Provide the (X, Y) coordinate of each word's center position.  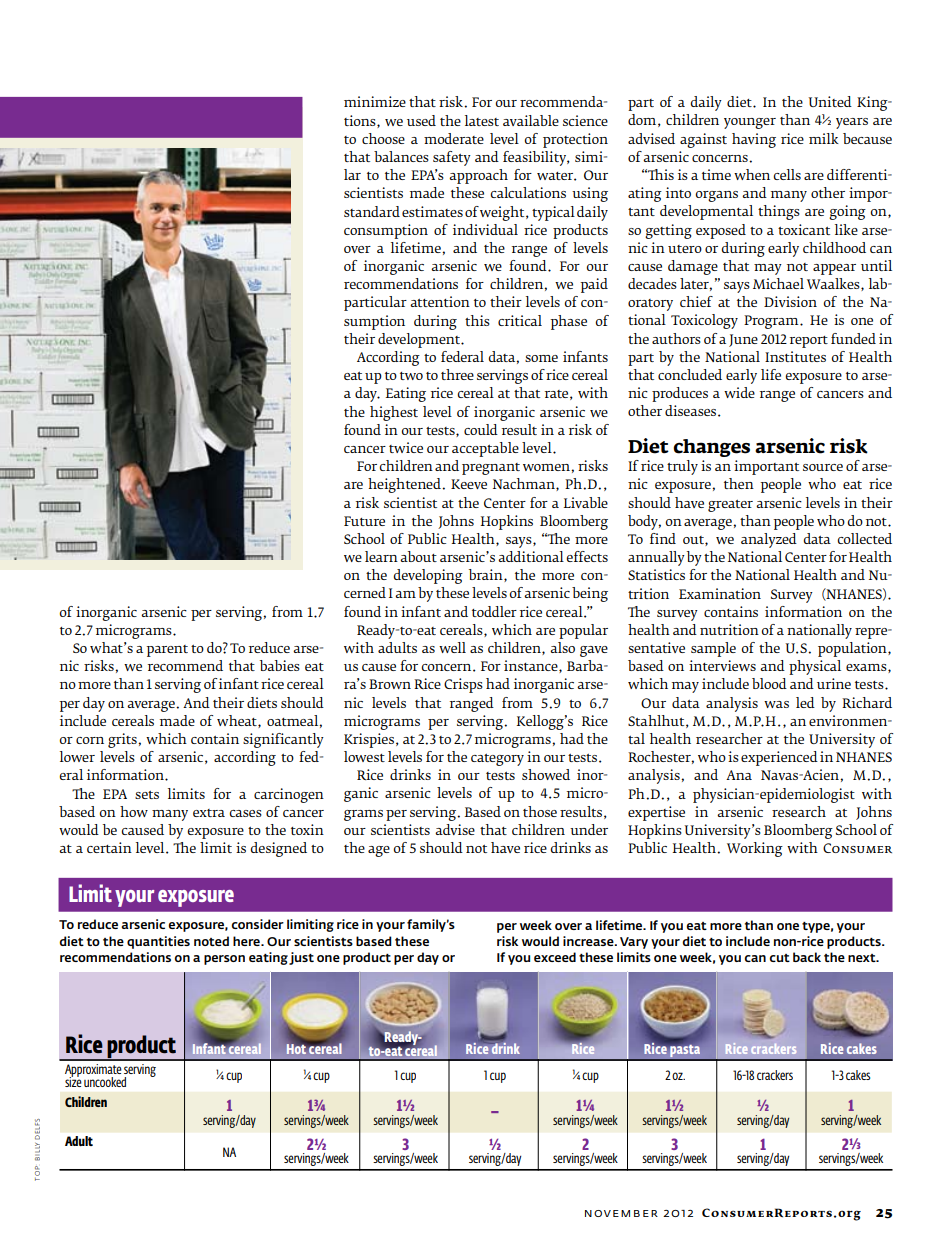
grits (123, 740)
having (754, 140)
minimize (375, 101)
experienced (779, 758)
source (823, 467)
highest (394, 413)
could (481, 429)
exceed (555, 957)
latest (482, 120)
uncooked (105, 1082)
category (497, 760)
